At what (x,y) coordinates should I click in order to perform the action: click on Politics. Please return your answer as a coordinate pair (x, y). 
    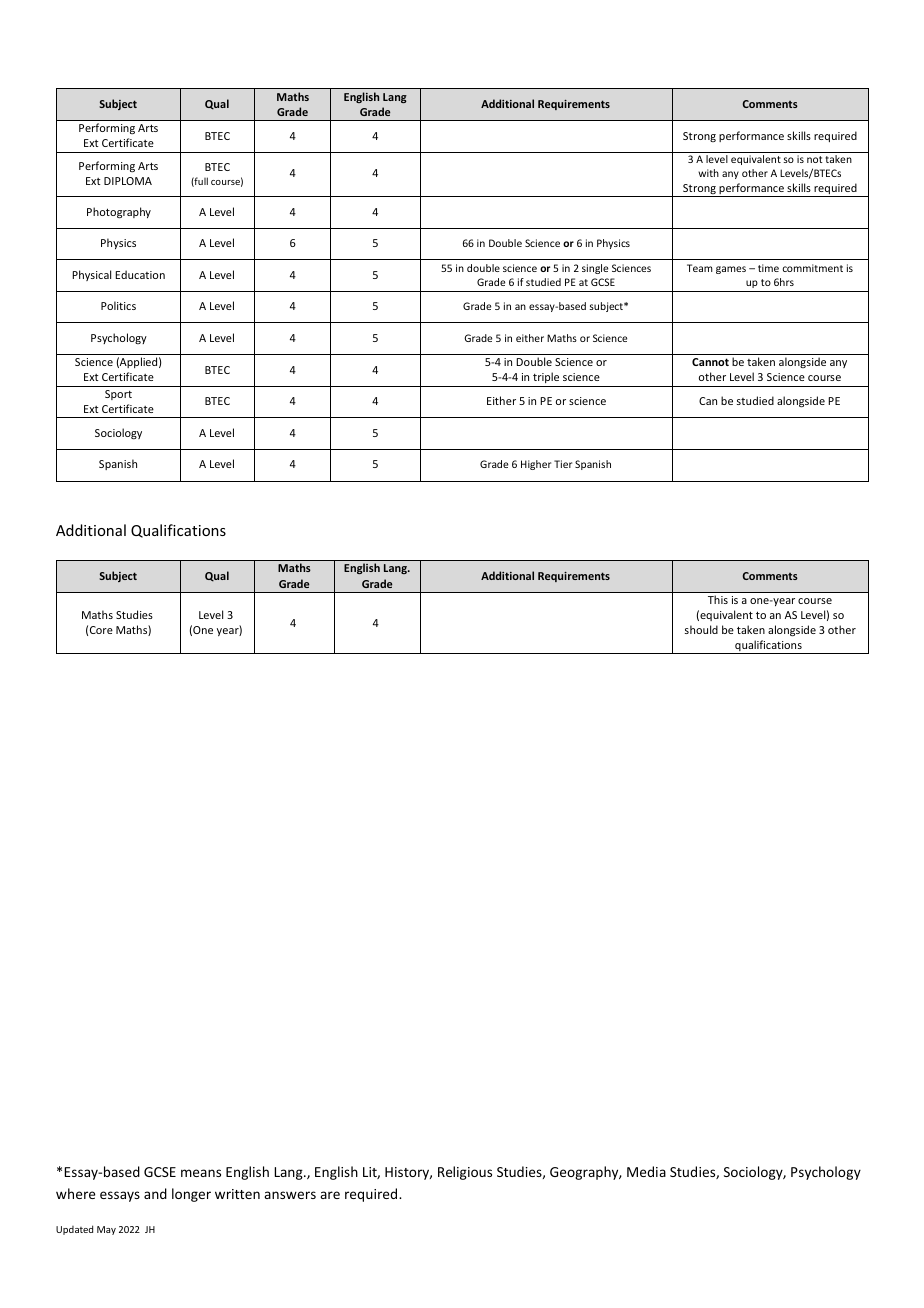
    Looking at the image, I should click on (118, 305).
